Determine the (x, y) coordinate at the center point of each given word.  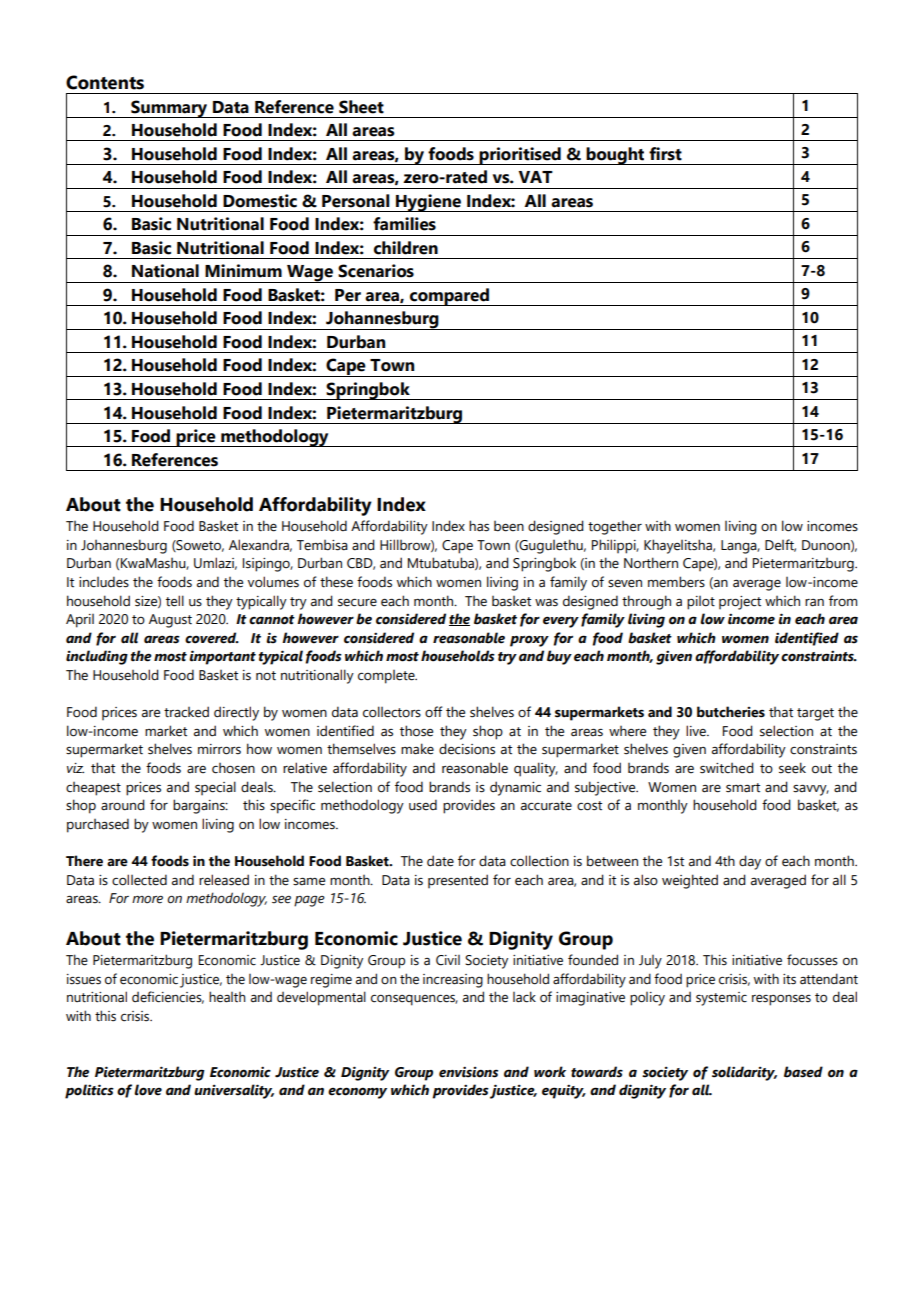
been (509, 526)
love (148, 1090)
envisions (468, 1072)
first (665, 154)
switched (727, 768)
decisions (467, 749)
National (165, 271)
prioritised (520, 156)
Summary (169, 109)
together (615, 528)
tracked (186, 712)
